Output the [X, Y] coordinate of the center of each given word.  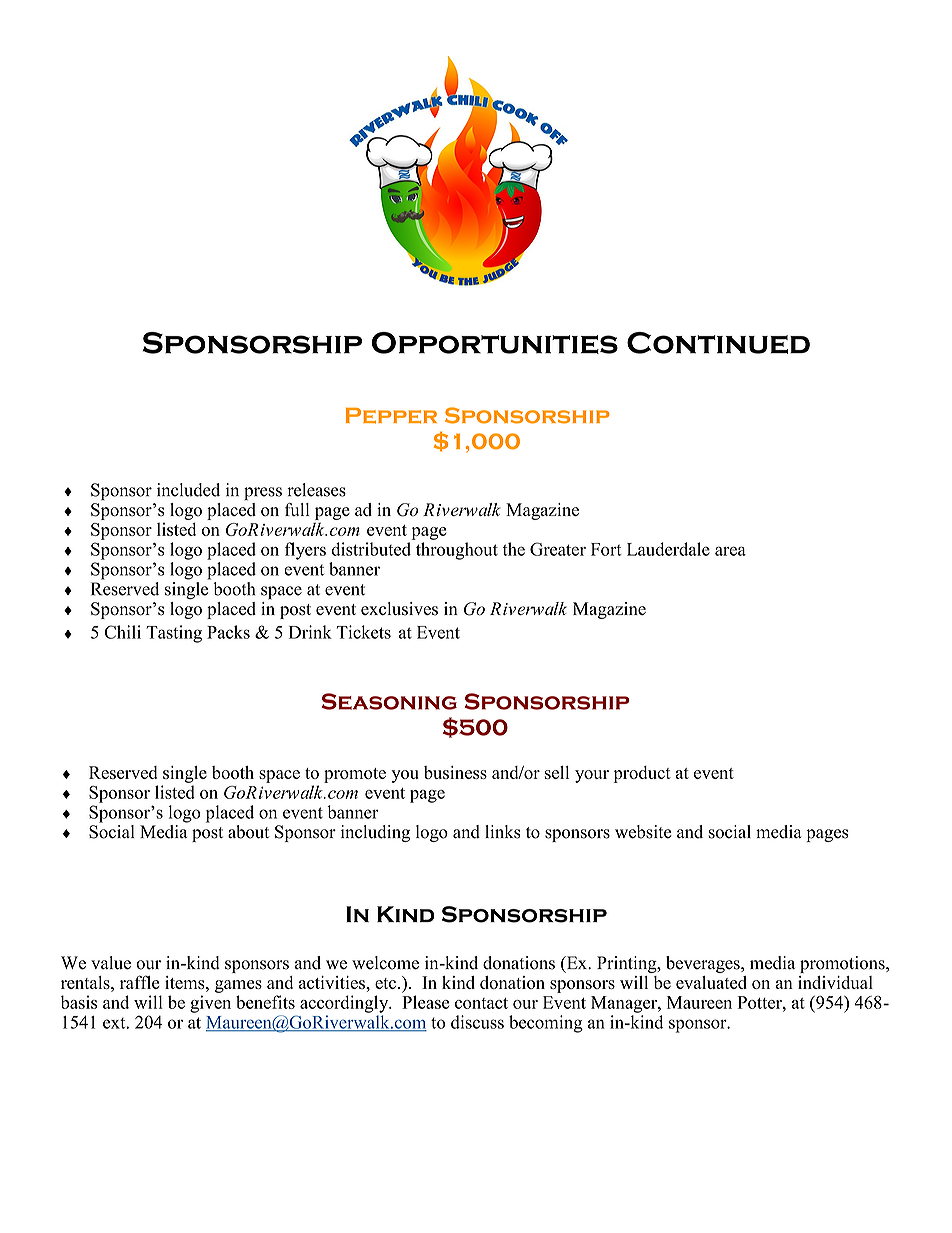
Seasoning [389, 701]
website [643, 832]
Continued [718, 343]
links [503, 832]
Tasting [174, 634]
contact [481, 1003]
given [210, 1004]
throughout [457, 551]
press [263, 493]
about [248, 832]
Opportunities [495, 343]
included [188, 490]
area [730, 551]
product [642, 774]
